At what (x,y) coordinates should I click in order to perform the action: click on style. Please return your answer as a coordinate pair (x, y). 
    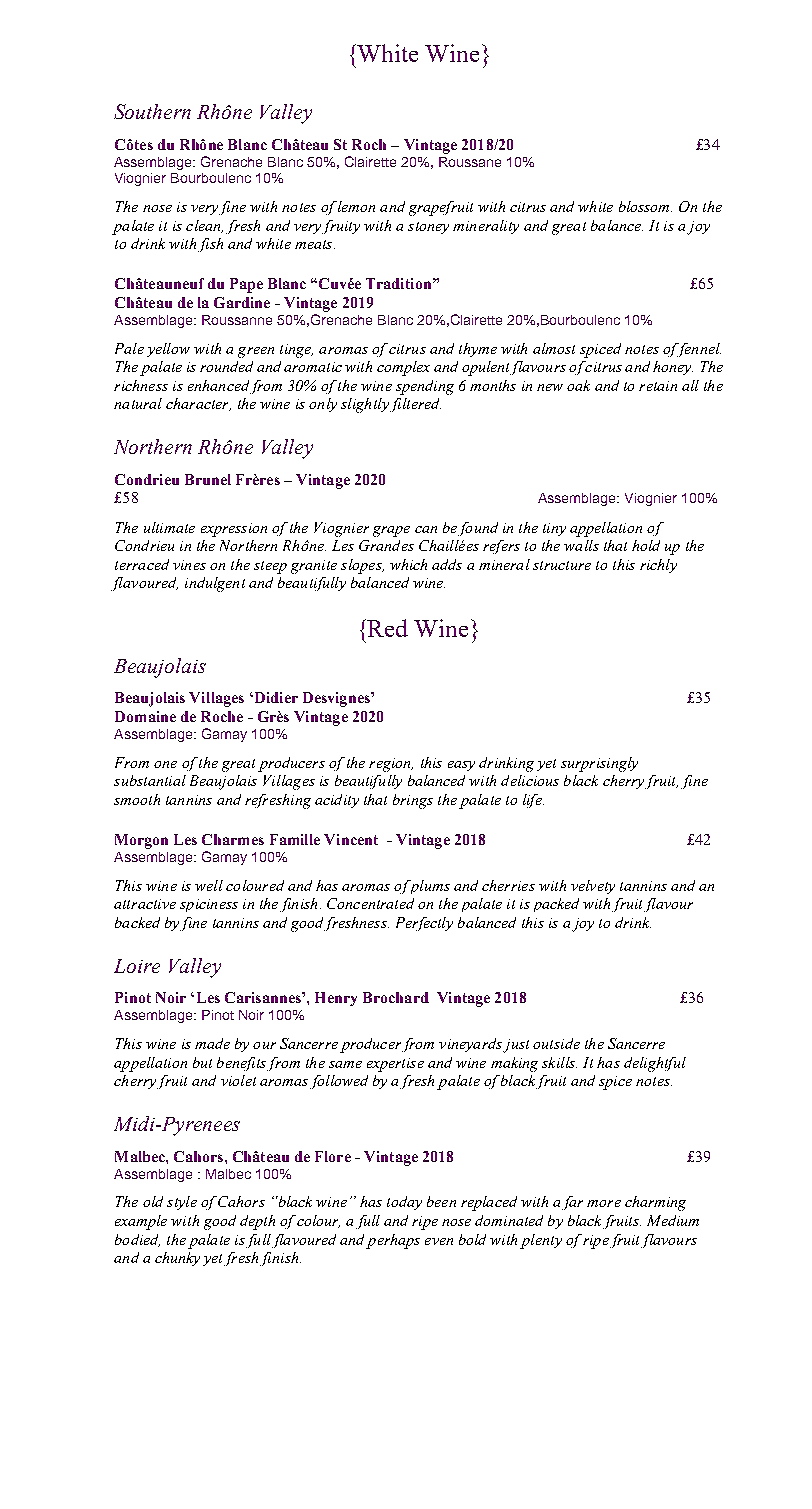
    Looking at the image, I should click on (182, 1203).
